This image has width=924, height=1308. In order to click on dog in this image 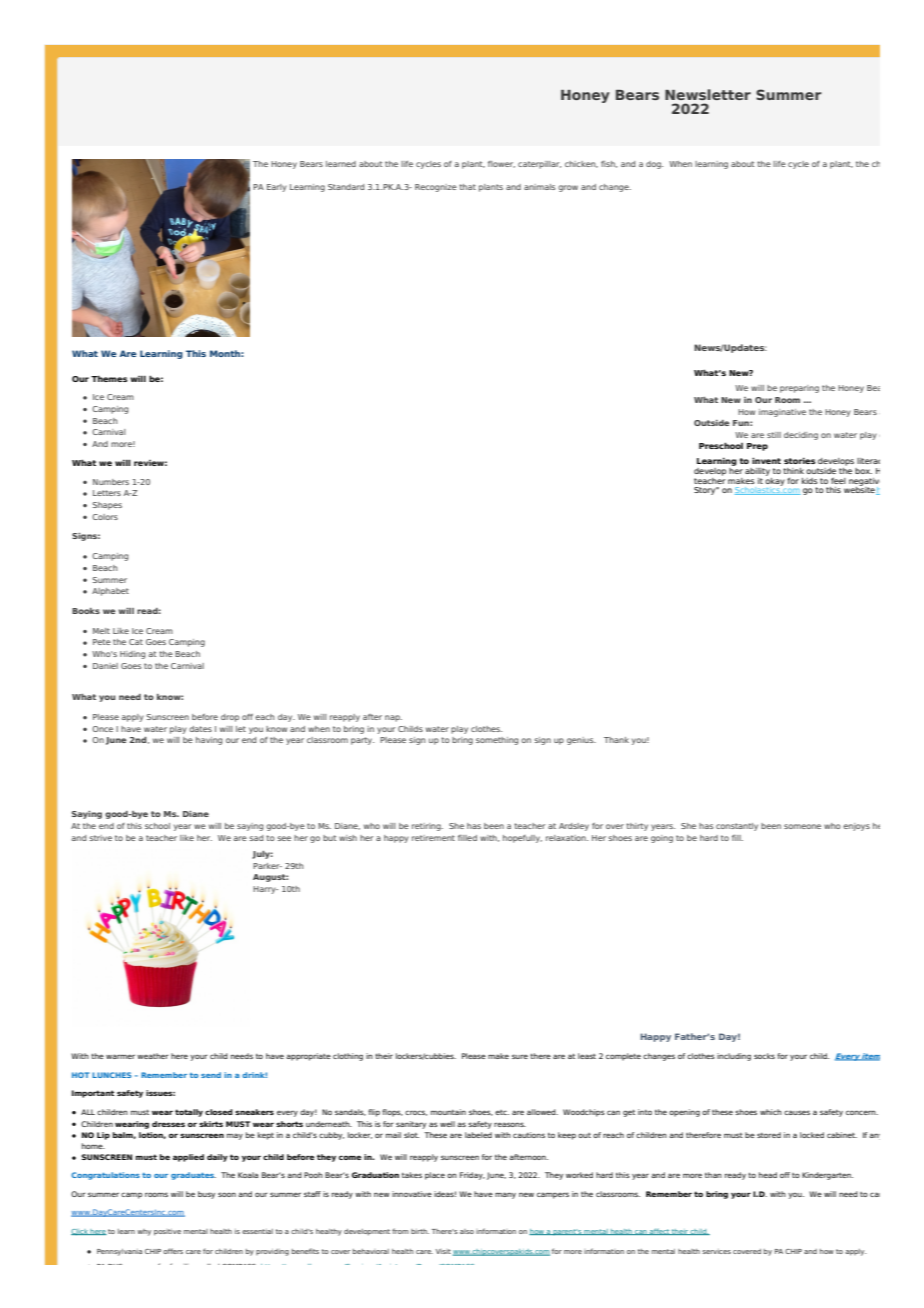, I will do `click(654, 165)`.
